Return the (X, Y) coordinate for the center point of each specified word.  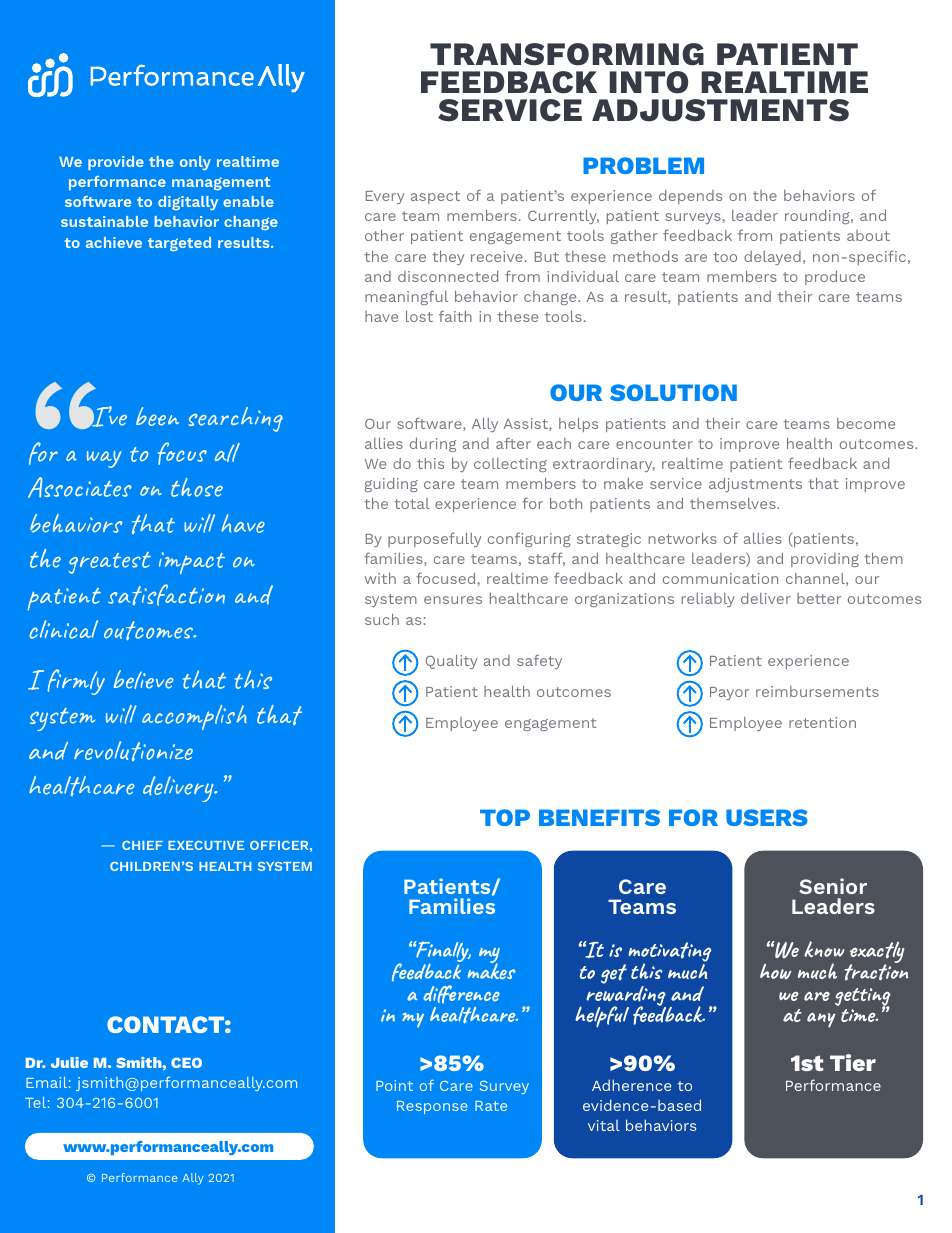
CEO (186, 1062)
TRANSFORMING (567, 54)
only (195, 163)
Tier (853, 1062)
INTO (648, 82)
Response (432, 1107)
